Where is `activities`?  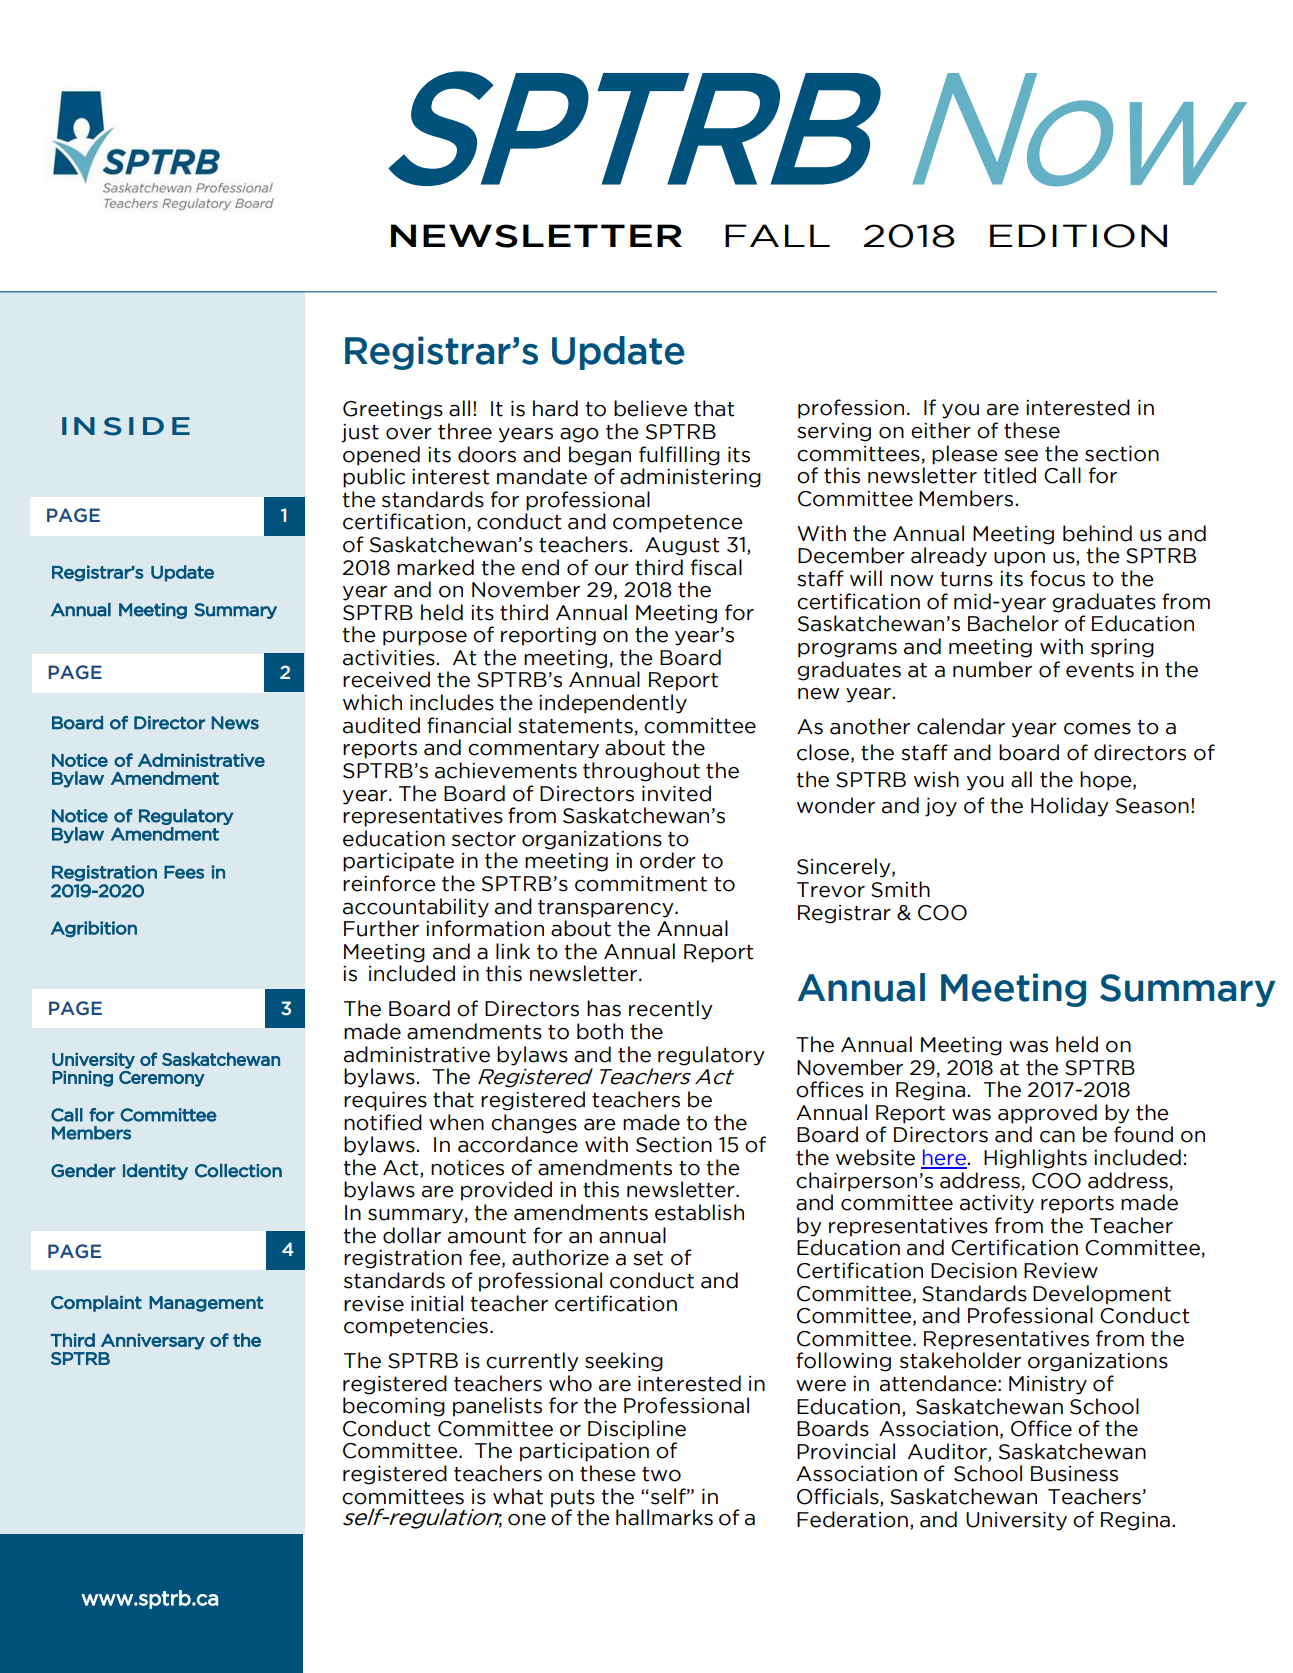 activities is located at coordinates (389, 658).
